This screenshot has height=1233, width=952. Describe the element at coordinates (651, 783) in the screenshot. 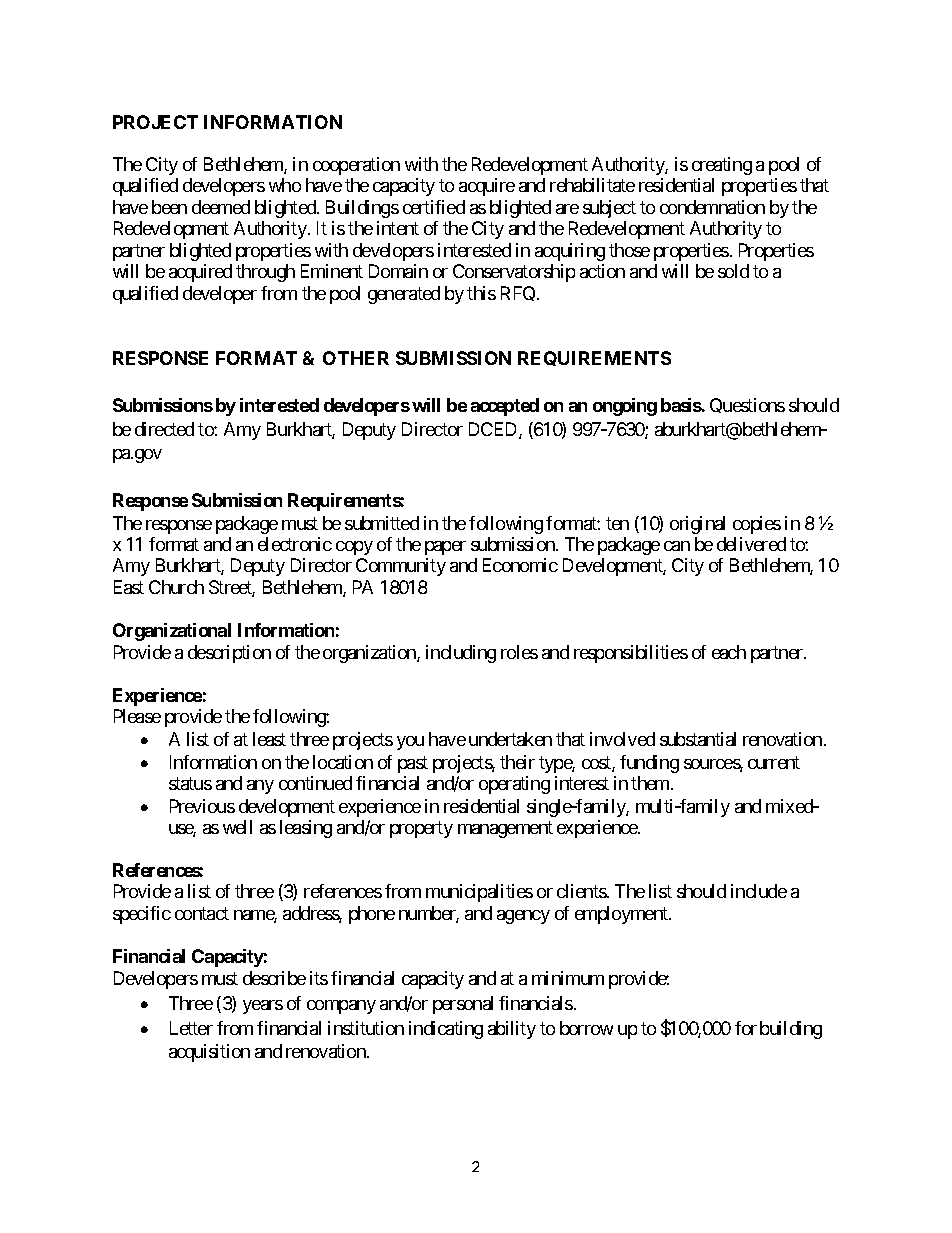

I see `them` at that location.
